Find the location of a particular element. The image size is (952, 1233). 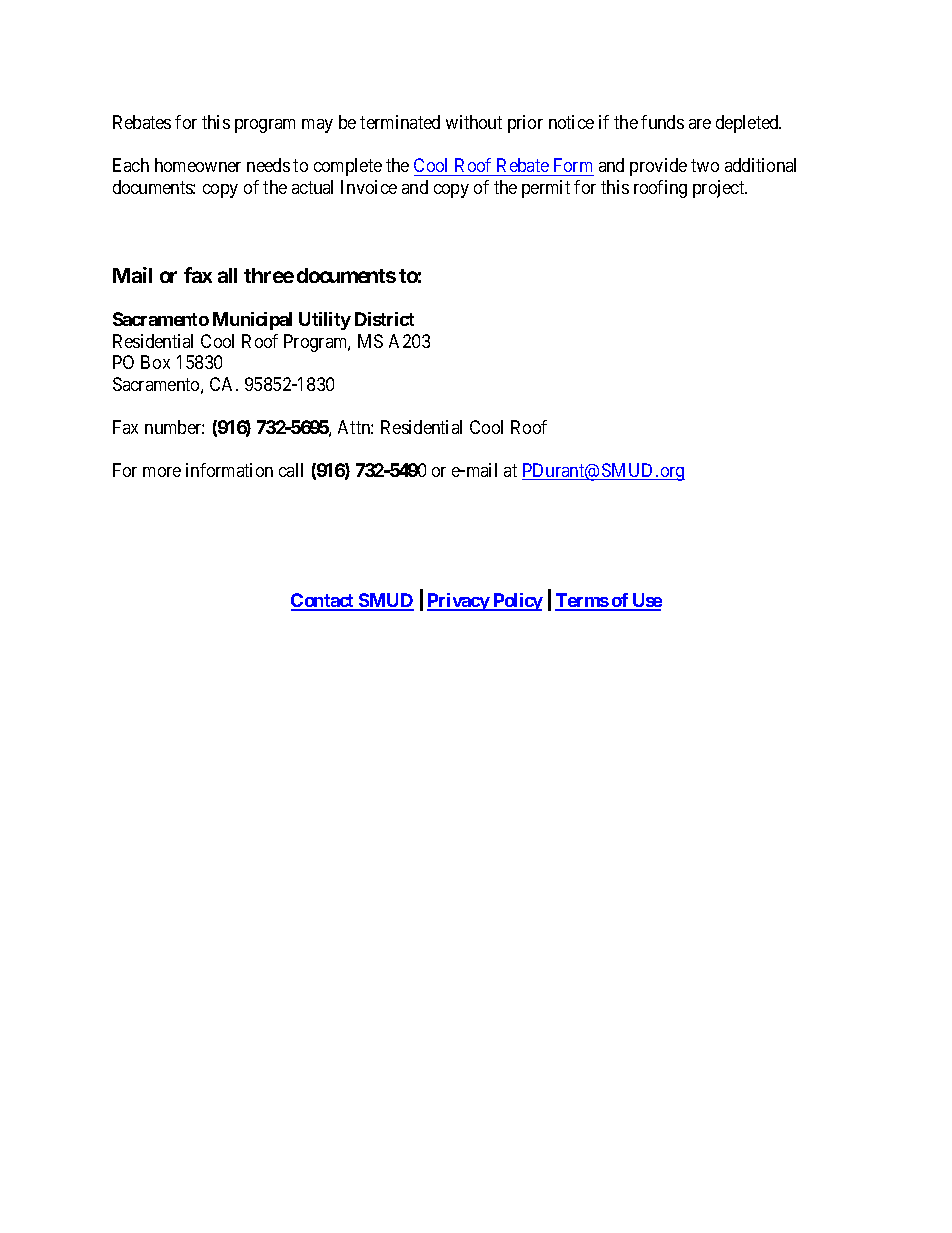

without is located at coordinates (474, 122).
